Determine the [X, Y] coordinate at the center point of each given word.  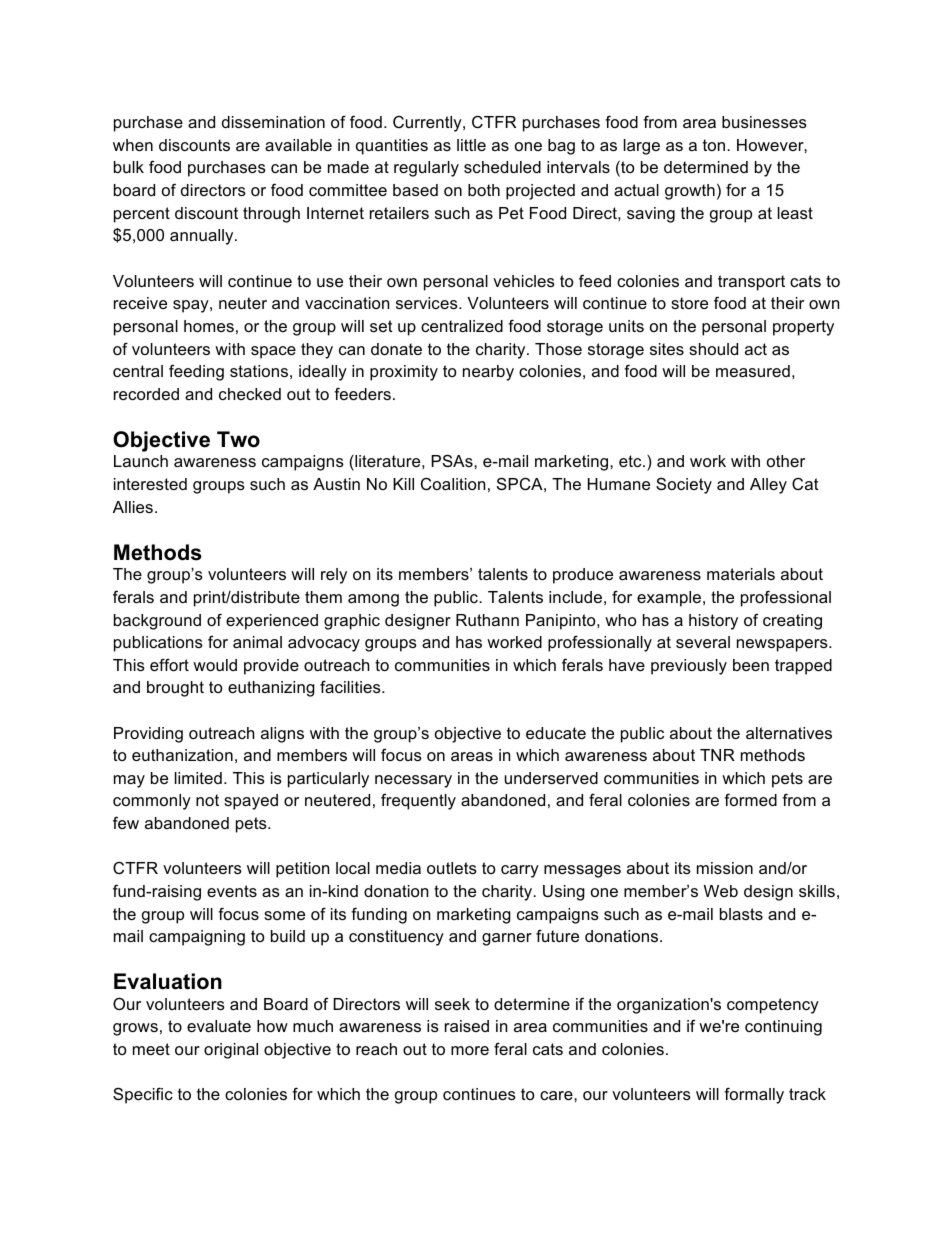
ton [715, 145]
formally [754, 1095]
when [133, 145]
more [470, 1050]
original [231, 1051]
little [471, 145]
